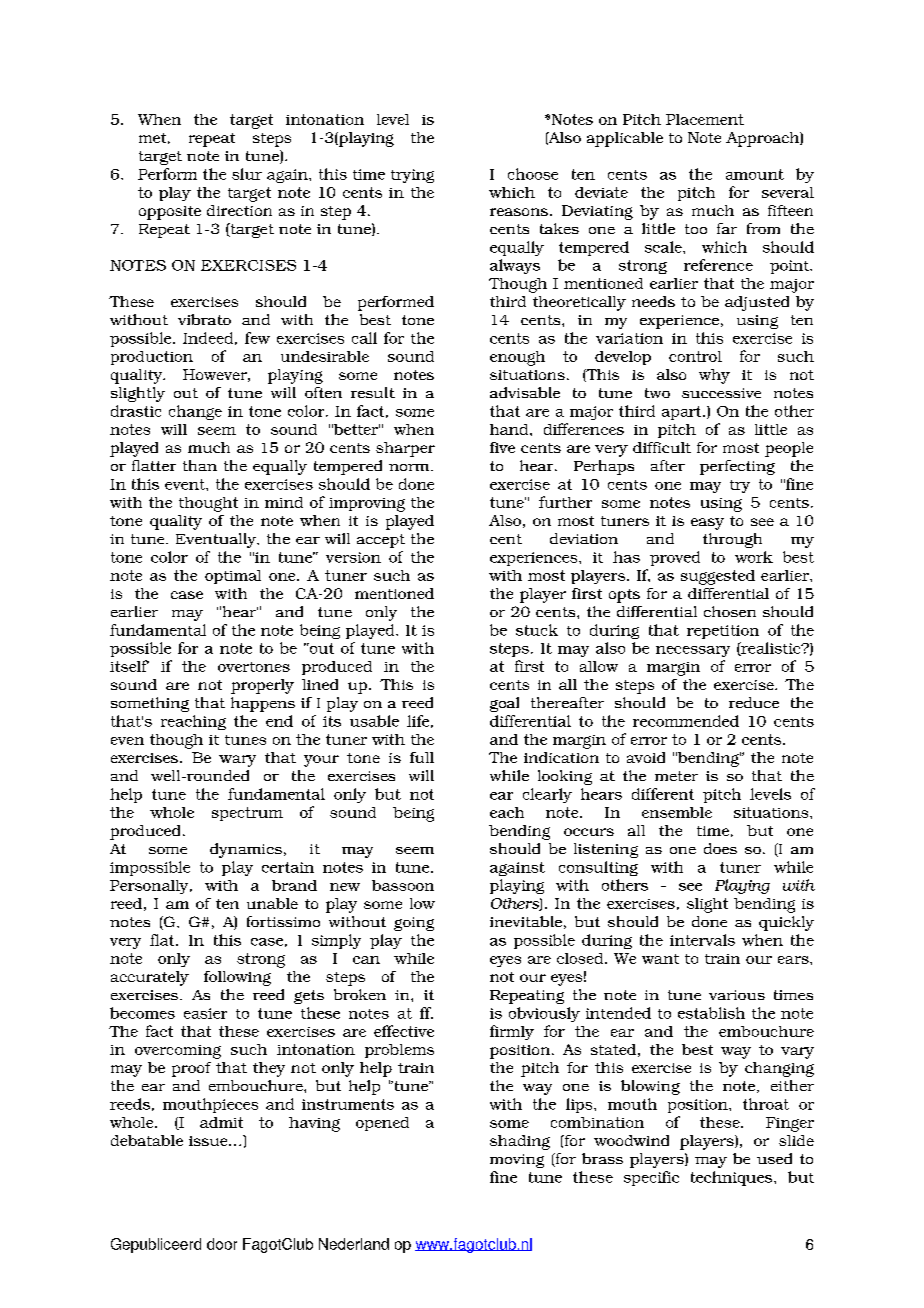 Image resolution: width=924 pixels, height=1308 pixels. What do you see at coordinates (410, 467) in the screenshot?
I see `norm` at bounding box center [410, 467].
